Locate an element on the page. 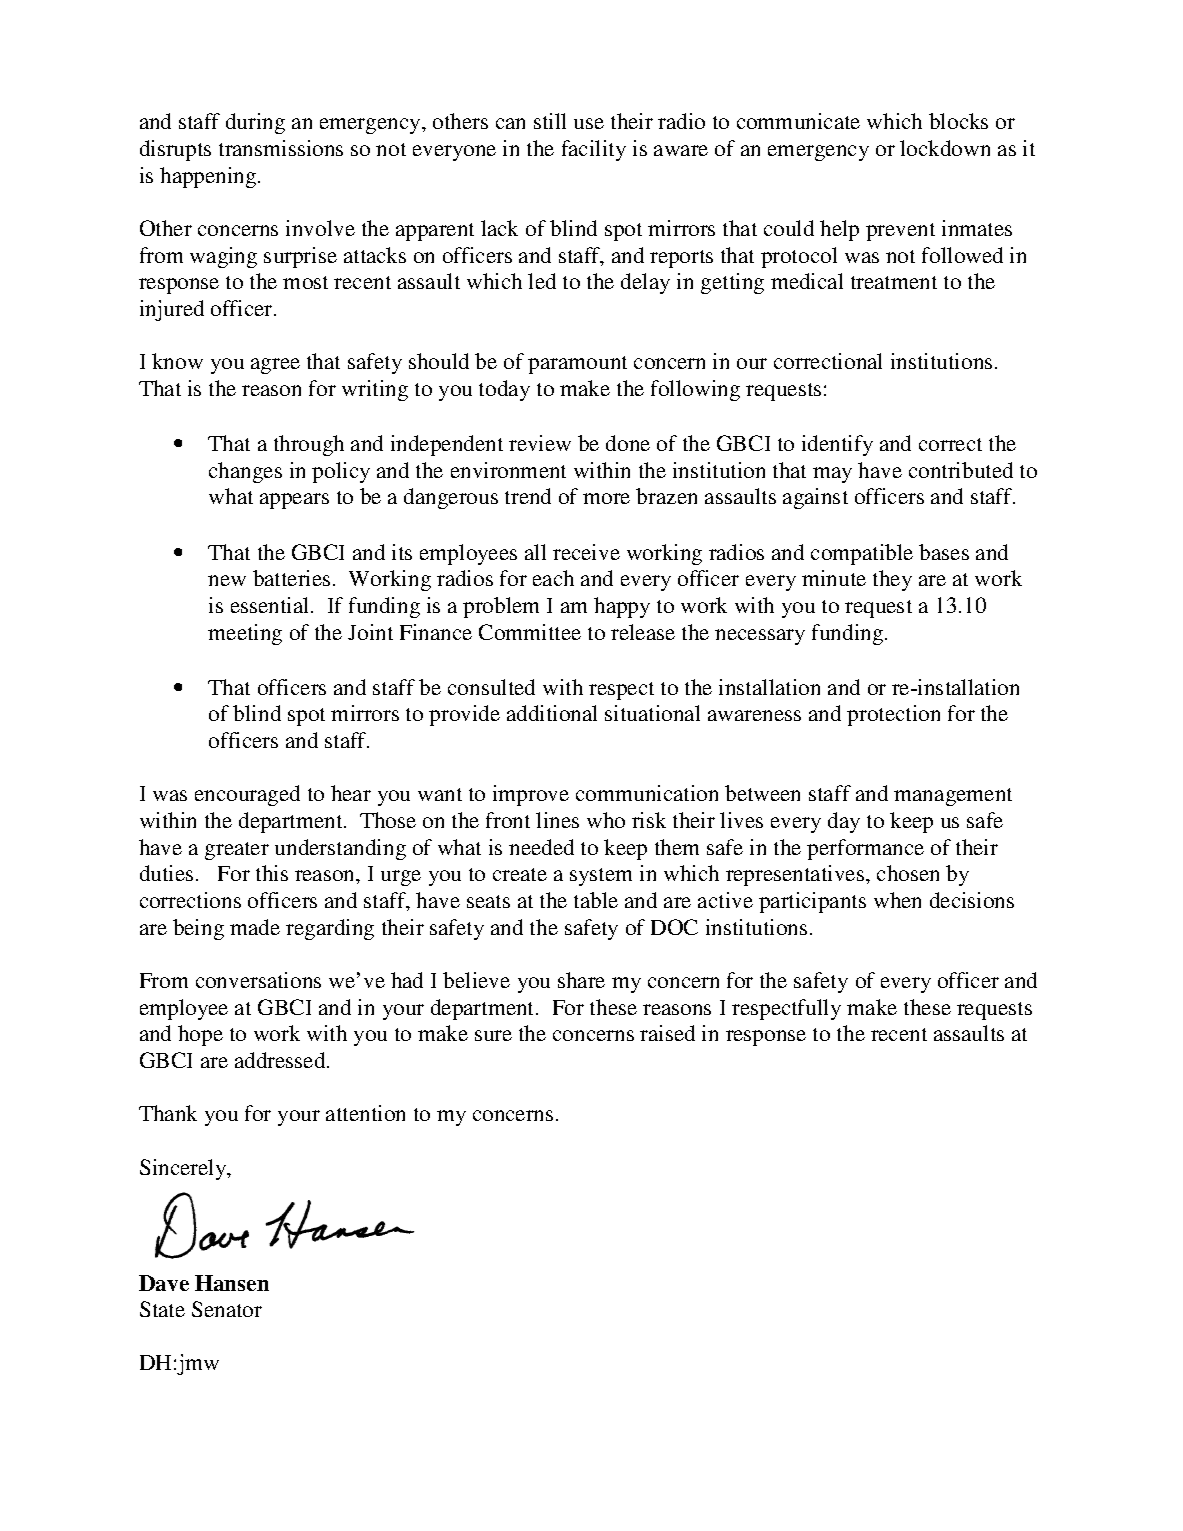 This document has width=1183, height=1531. lockdown is located at coordinates (945, 148).
